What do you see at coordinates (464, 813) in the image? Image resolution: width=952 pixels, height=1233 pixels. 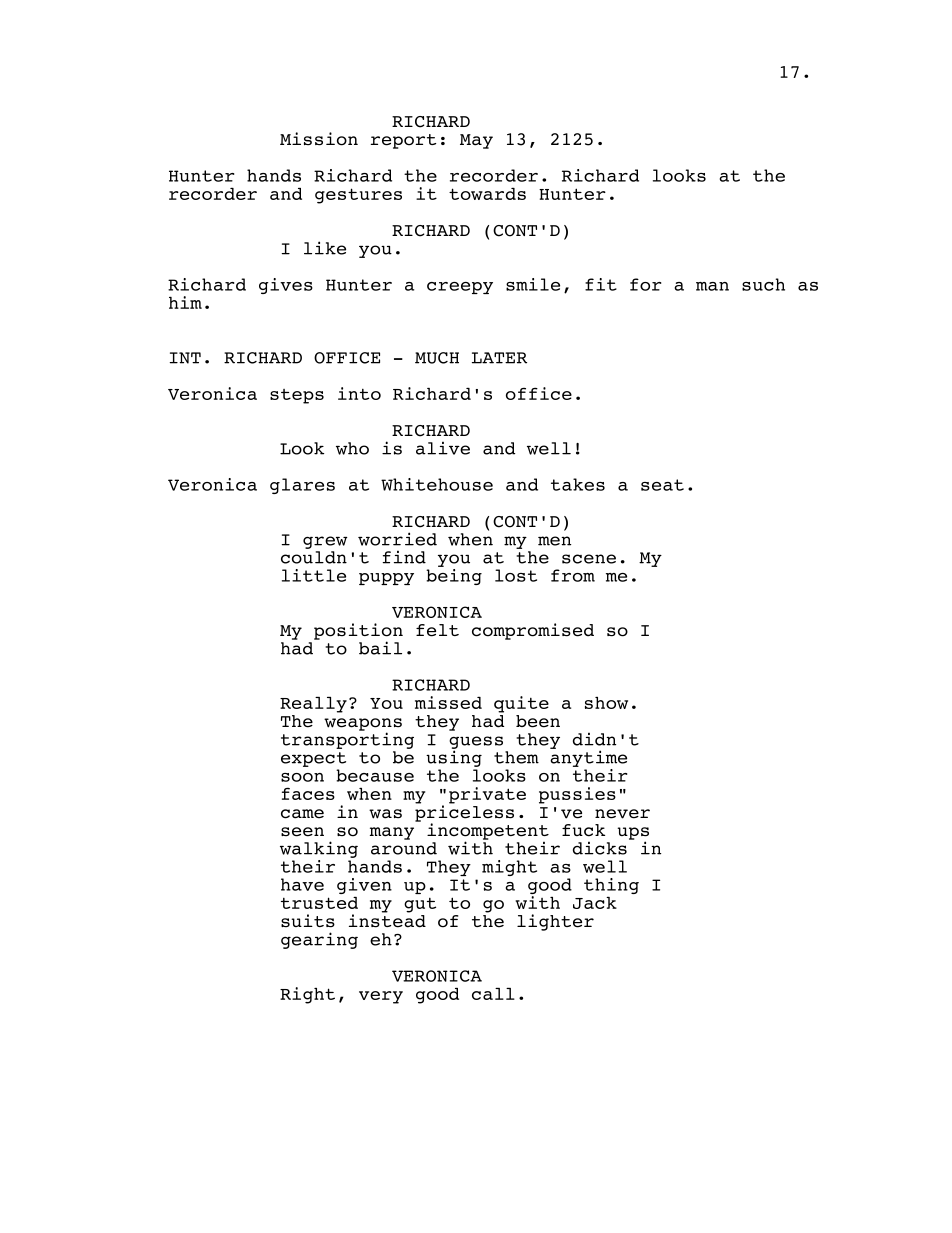 I see `priceless` at bounding box center [464, 813].
